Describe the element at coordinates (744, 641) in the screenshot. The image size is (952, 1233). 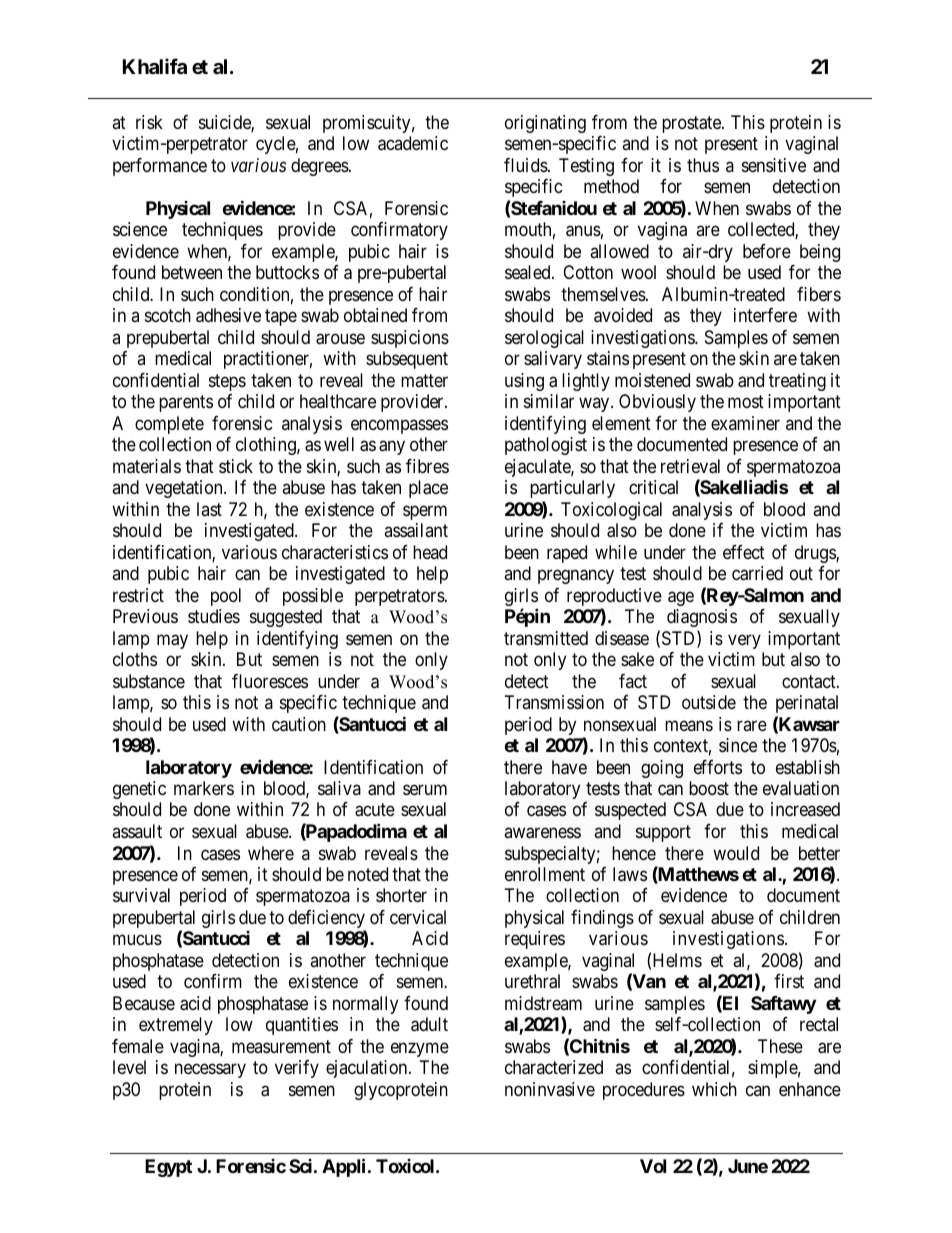
I see `very` at that location.
